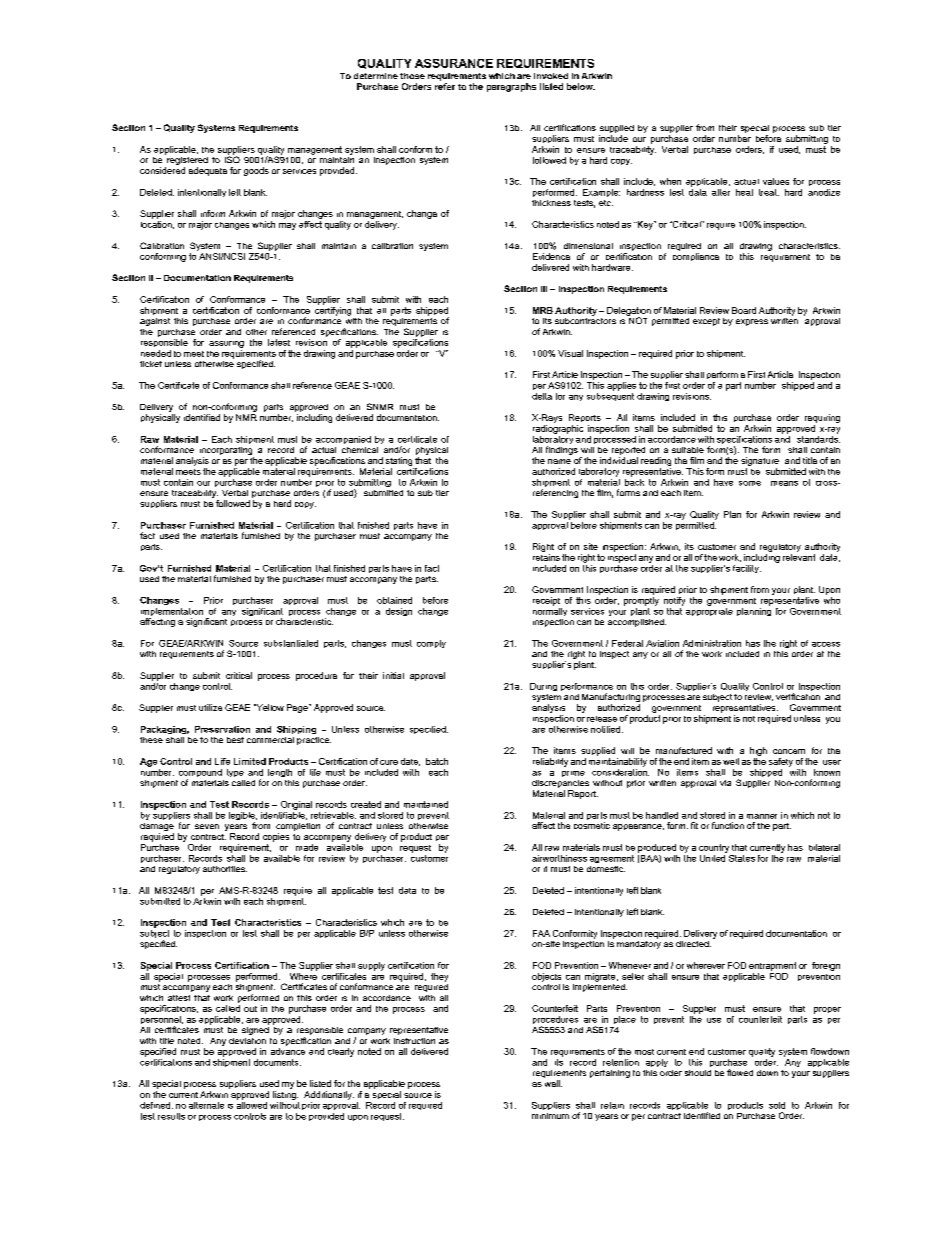 Image resolution: width=952 pixels, height=1233 pixels. I want to click on flowed, so click(740, 1072).
